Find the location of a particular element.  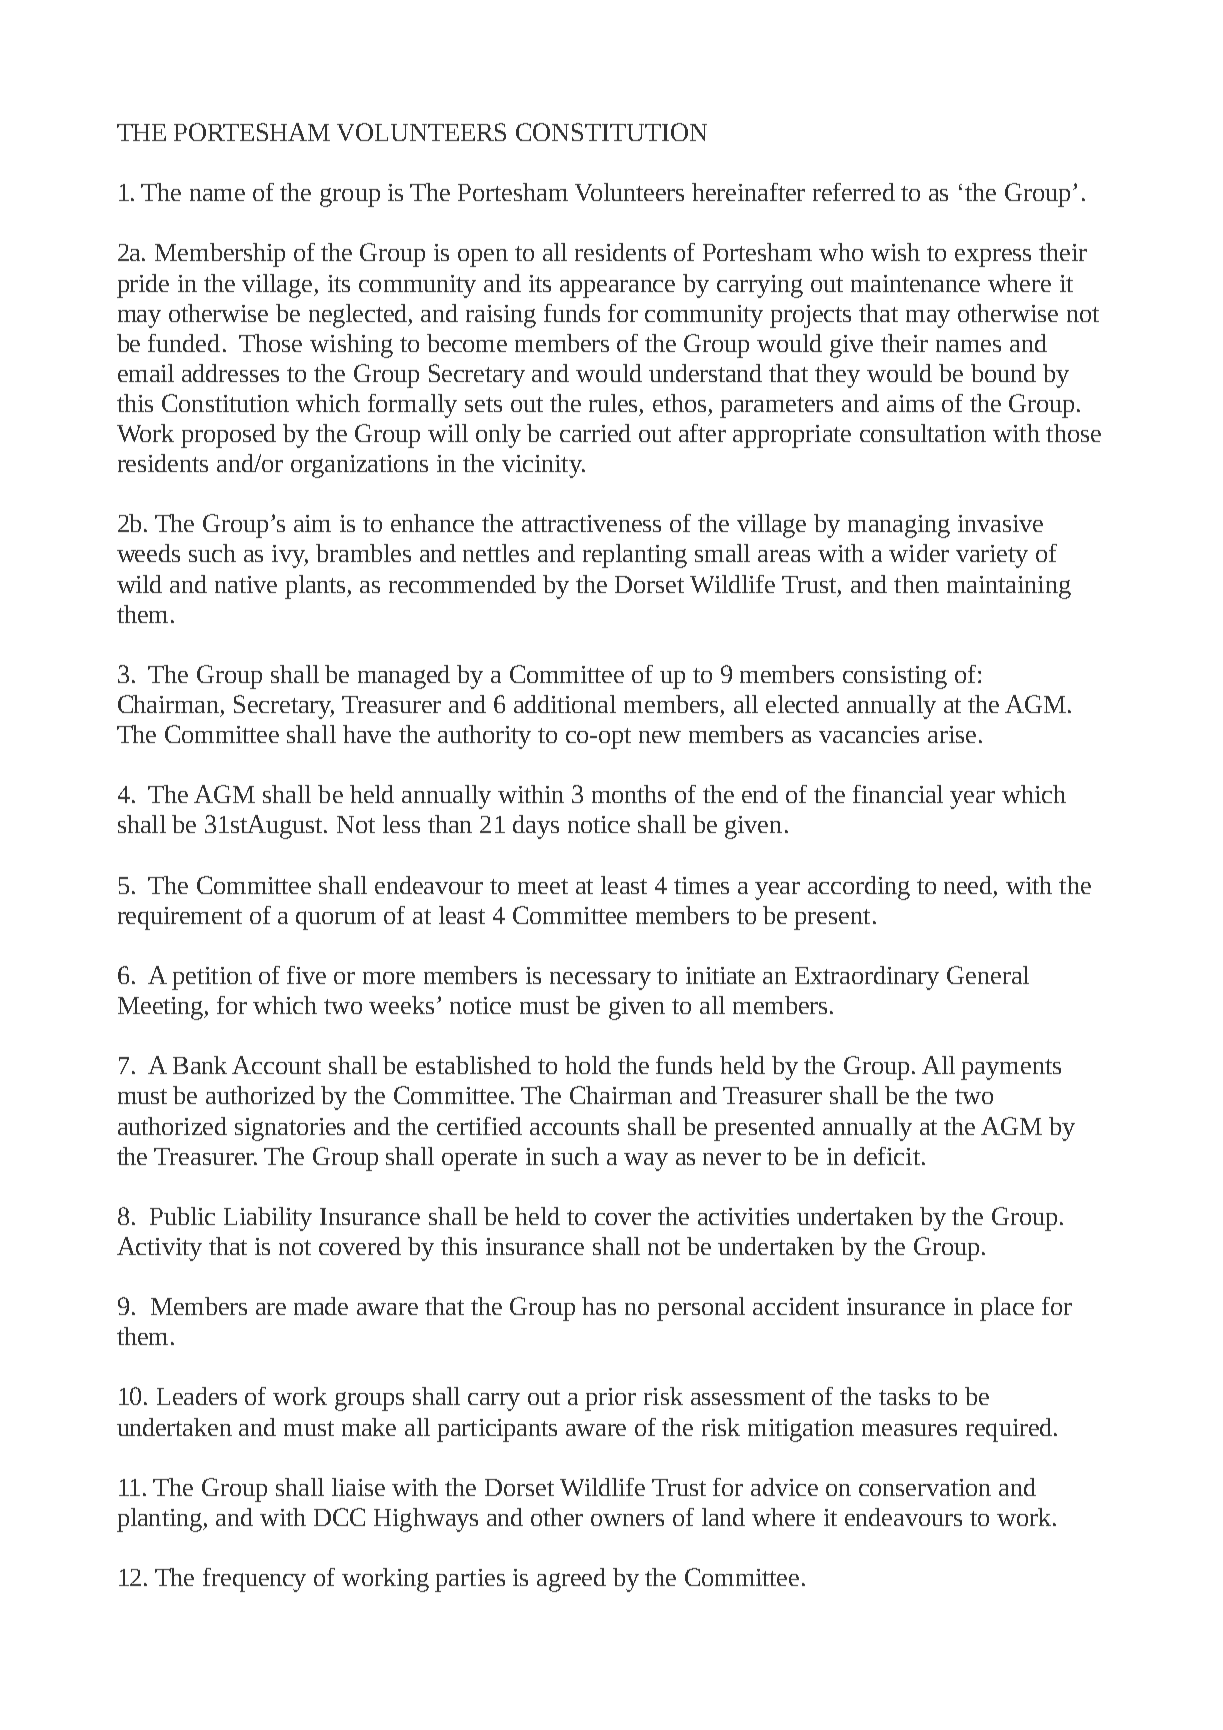

frequency is located at coordinates (254, 1580).
